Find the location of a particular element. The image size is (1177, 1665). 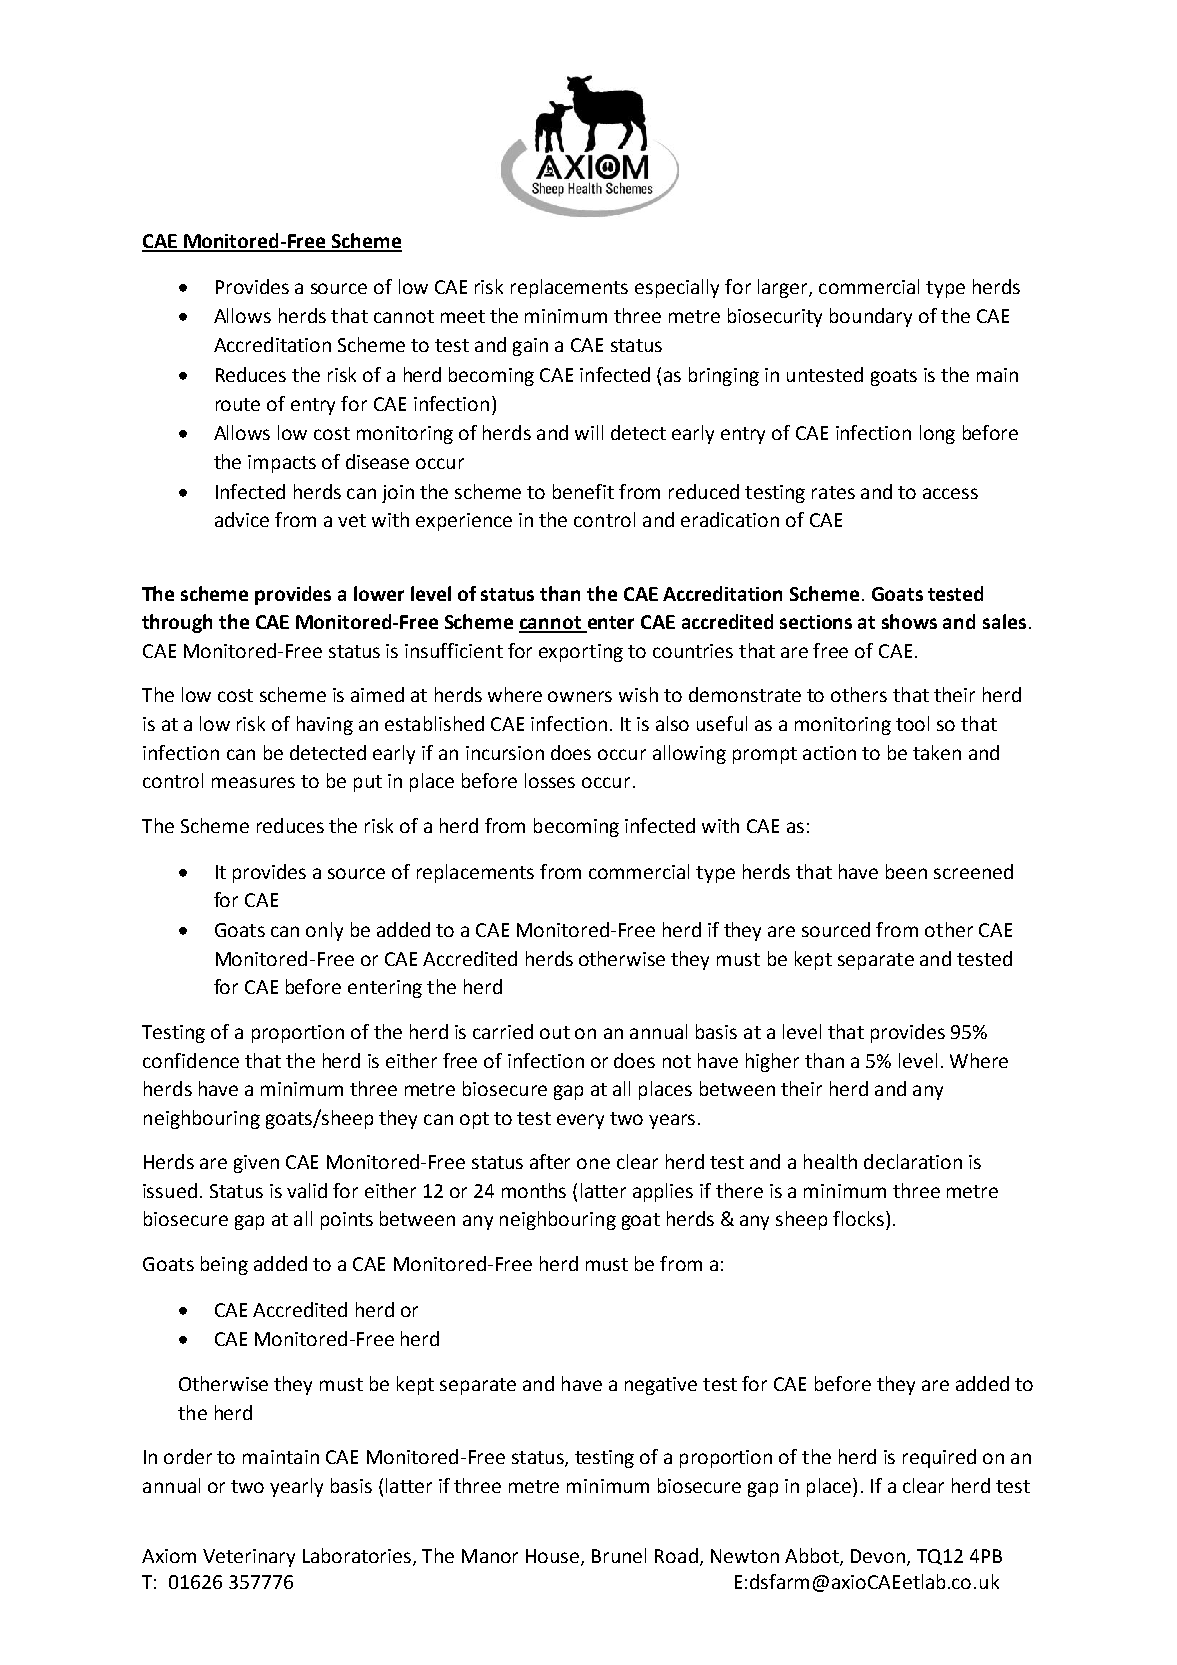

Veterinary is located at coordinates (249, 1558).
